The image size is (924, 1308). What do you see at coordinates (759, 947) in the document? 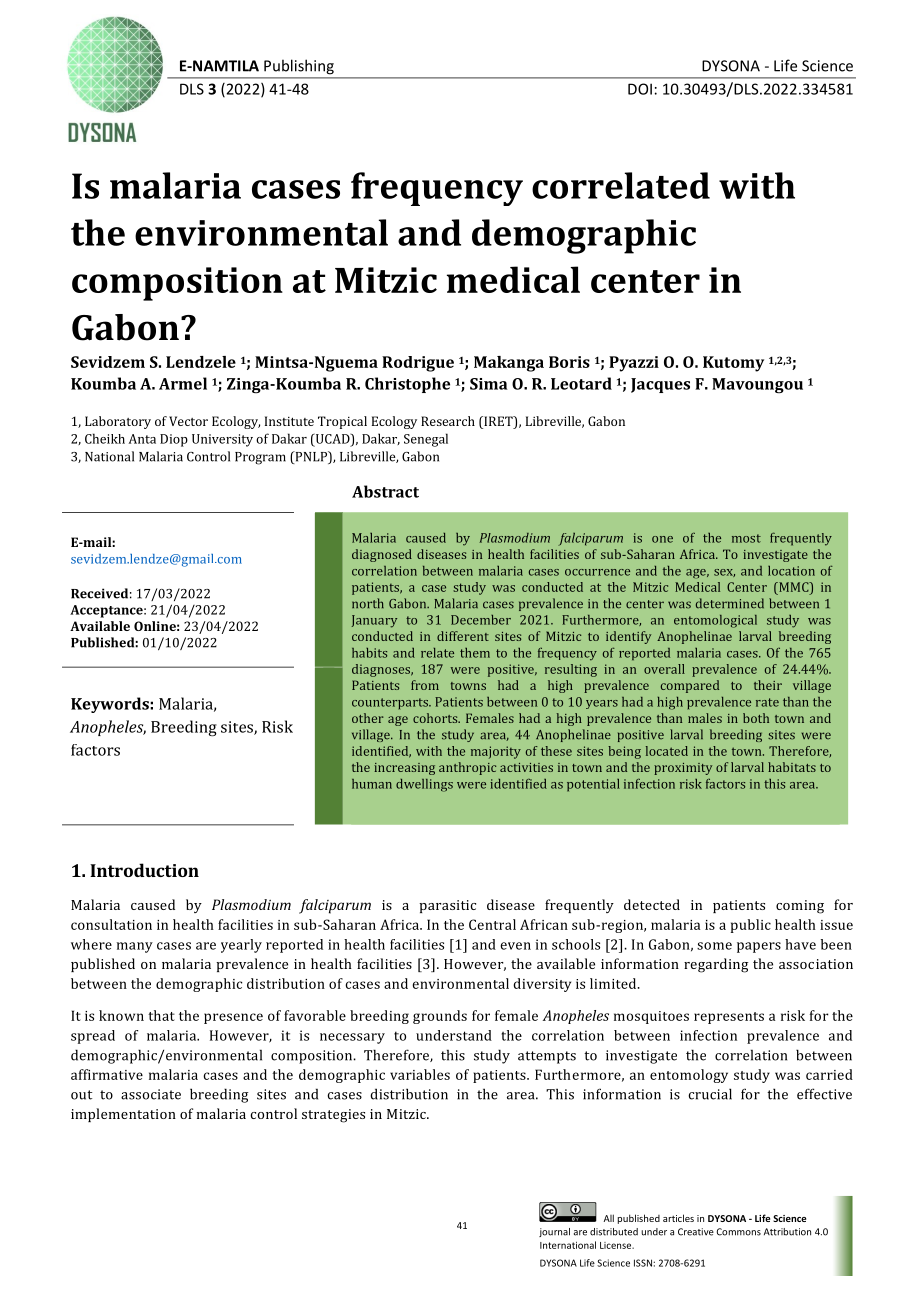
I see `papers` at bounding box center [759, 947].
